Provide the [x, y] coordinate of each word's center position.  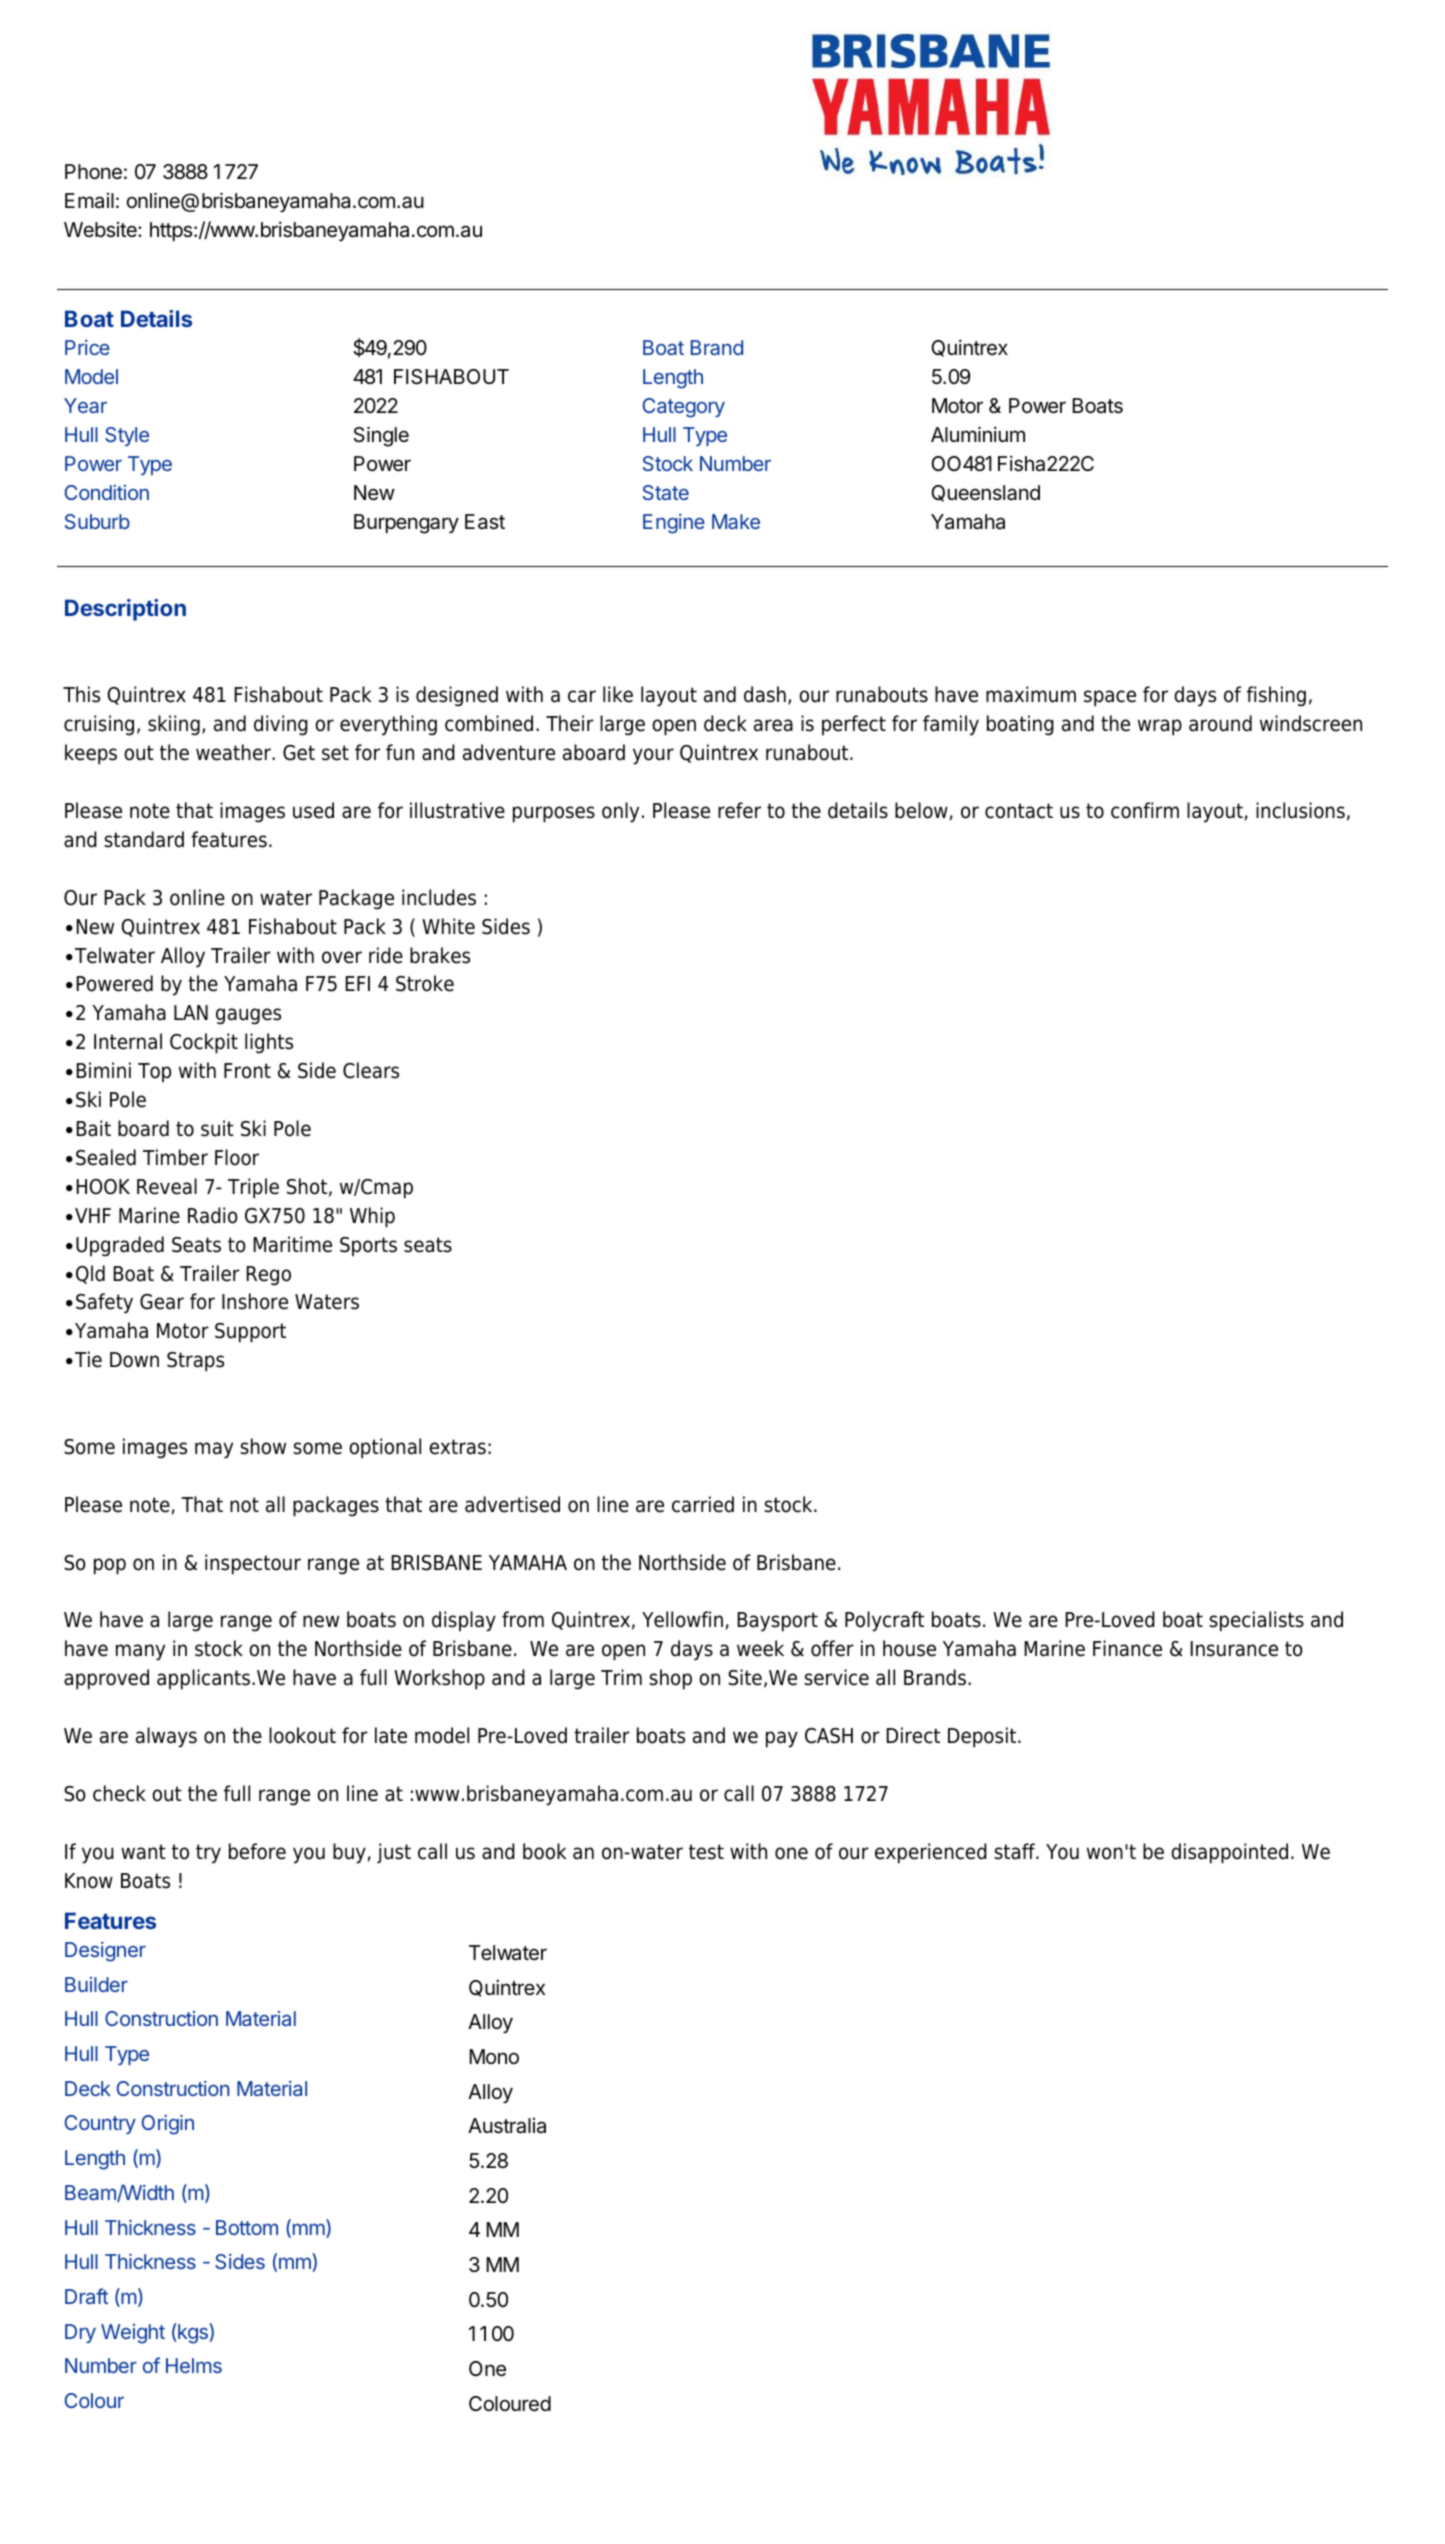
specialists [1256, 1621]
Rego [268, 1276]
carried [703, 1504]
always [166, 1737]
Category [683, 408]
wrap [1160, 727]
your [653, 756]
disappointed [1229, 1853]
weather [234, 752]
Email [89, 201]
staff [1015, 1851]
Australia [507, 2126]
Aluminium [978, 434]
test [706, 1852]
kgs [194, 2333]
